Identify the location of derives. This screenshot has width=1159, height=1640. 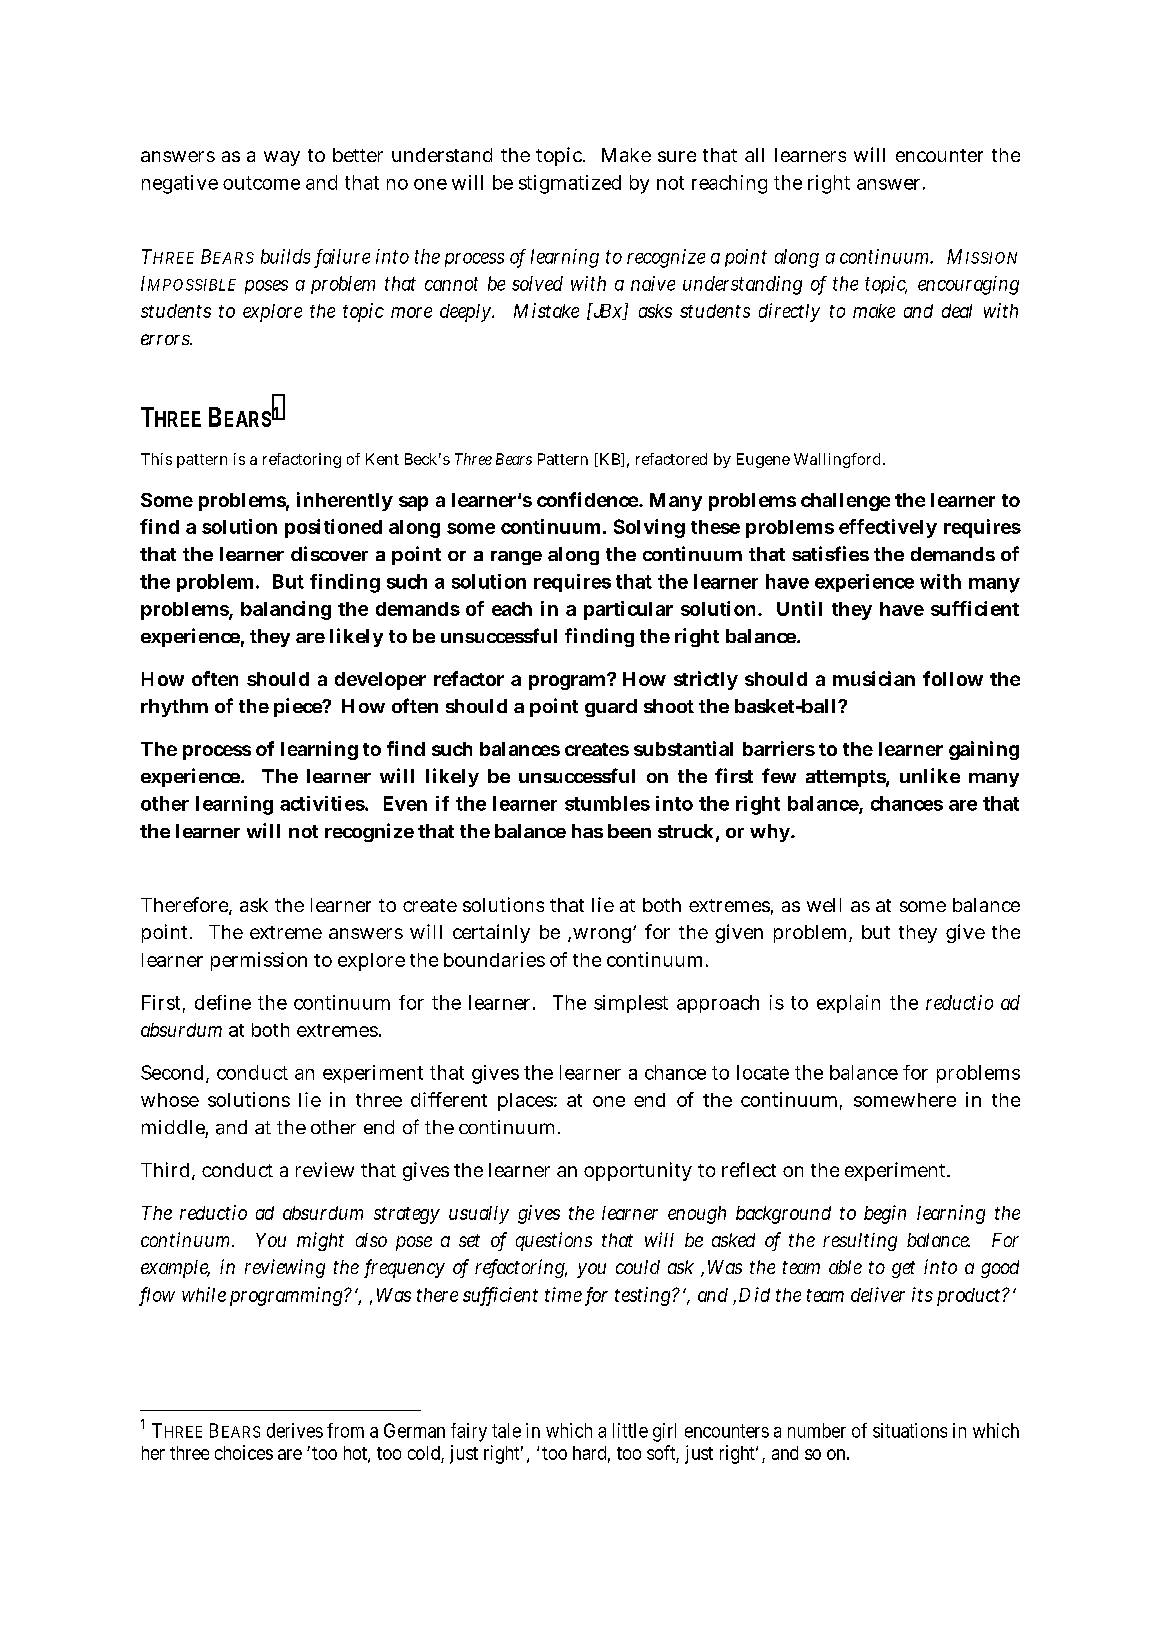
(295, 1430).
